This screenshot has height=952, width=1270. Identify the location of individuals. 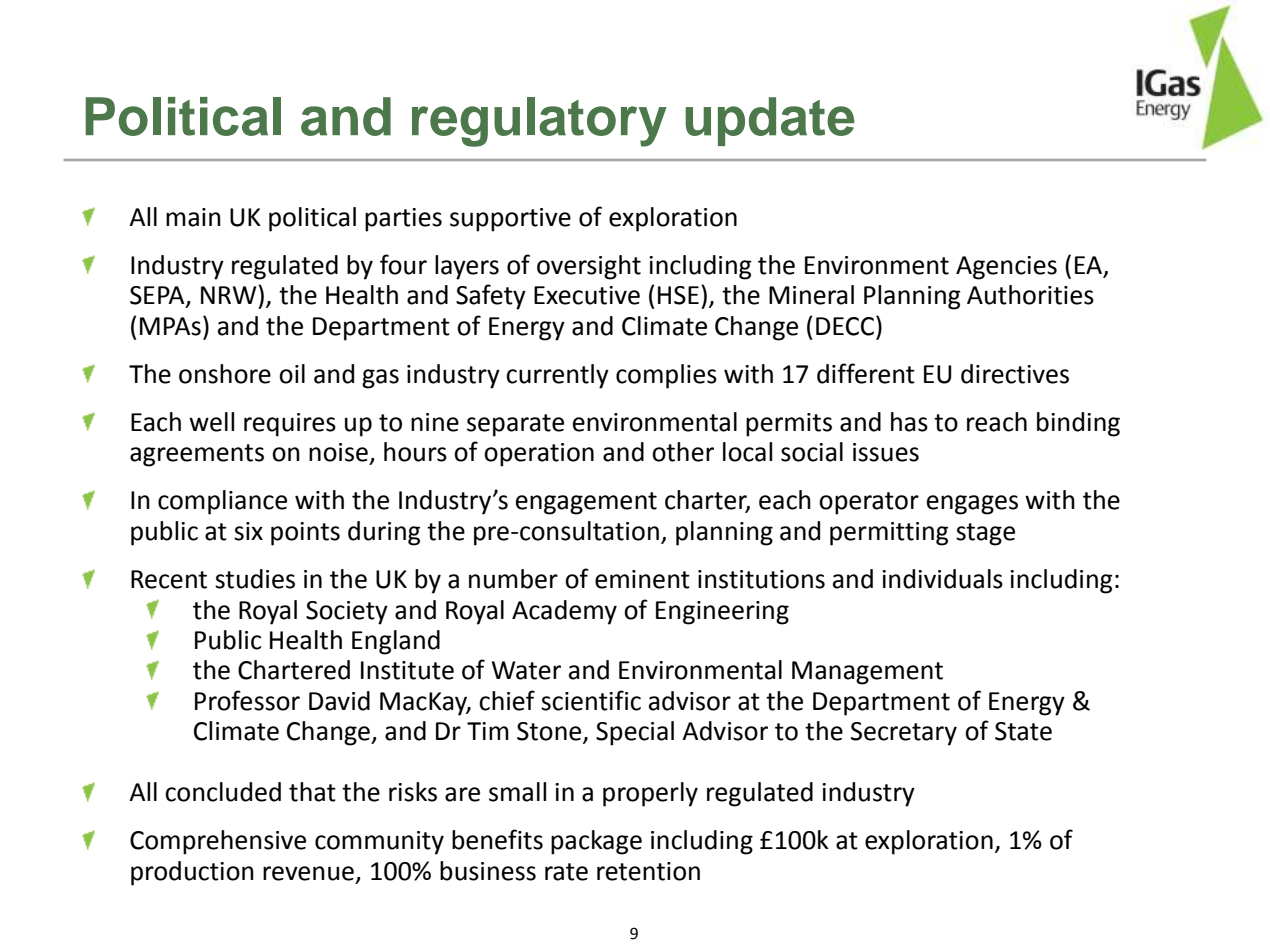
(942, 579).
